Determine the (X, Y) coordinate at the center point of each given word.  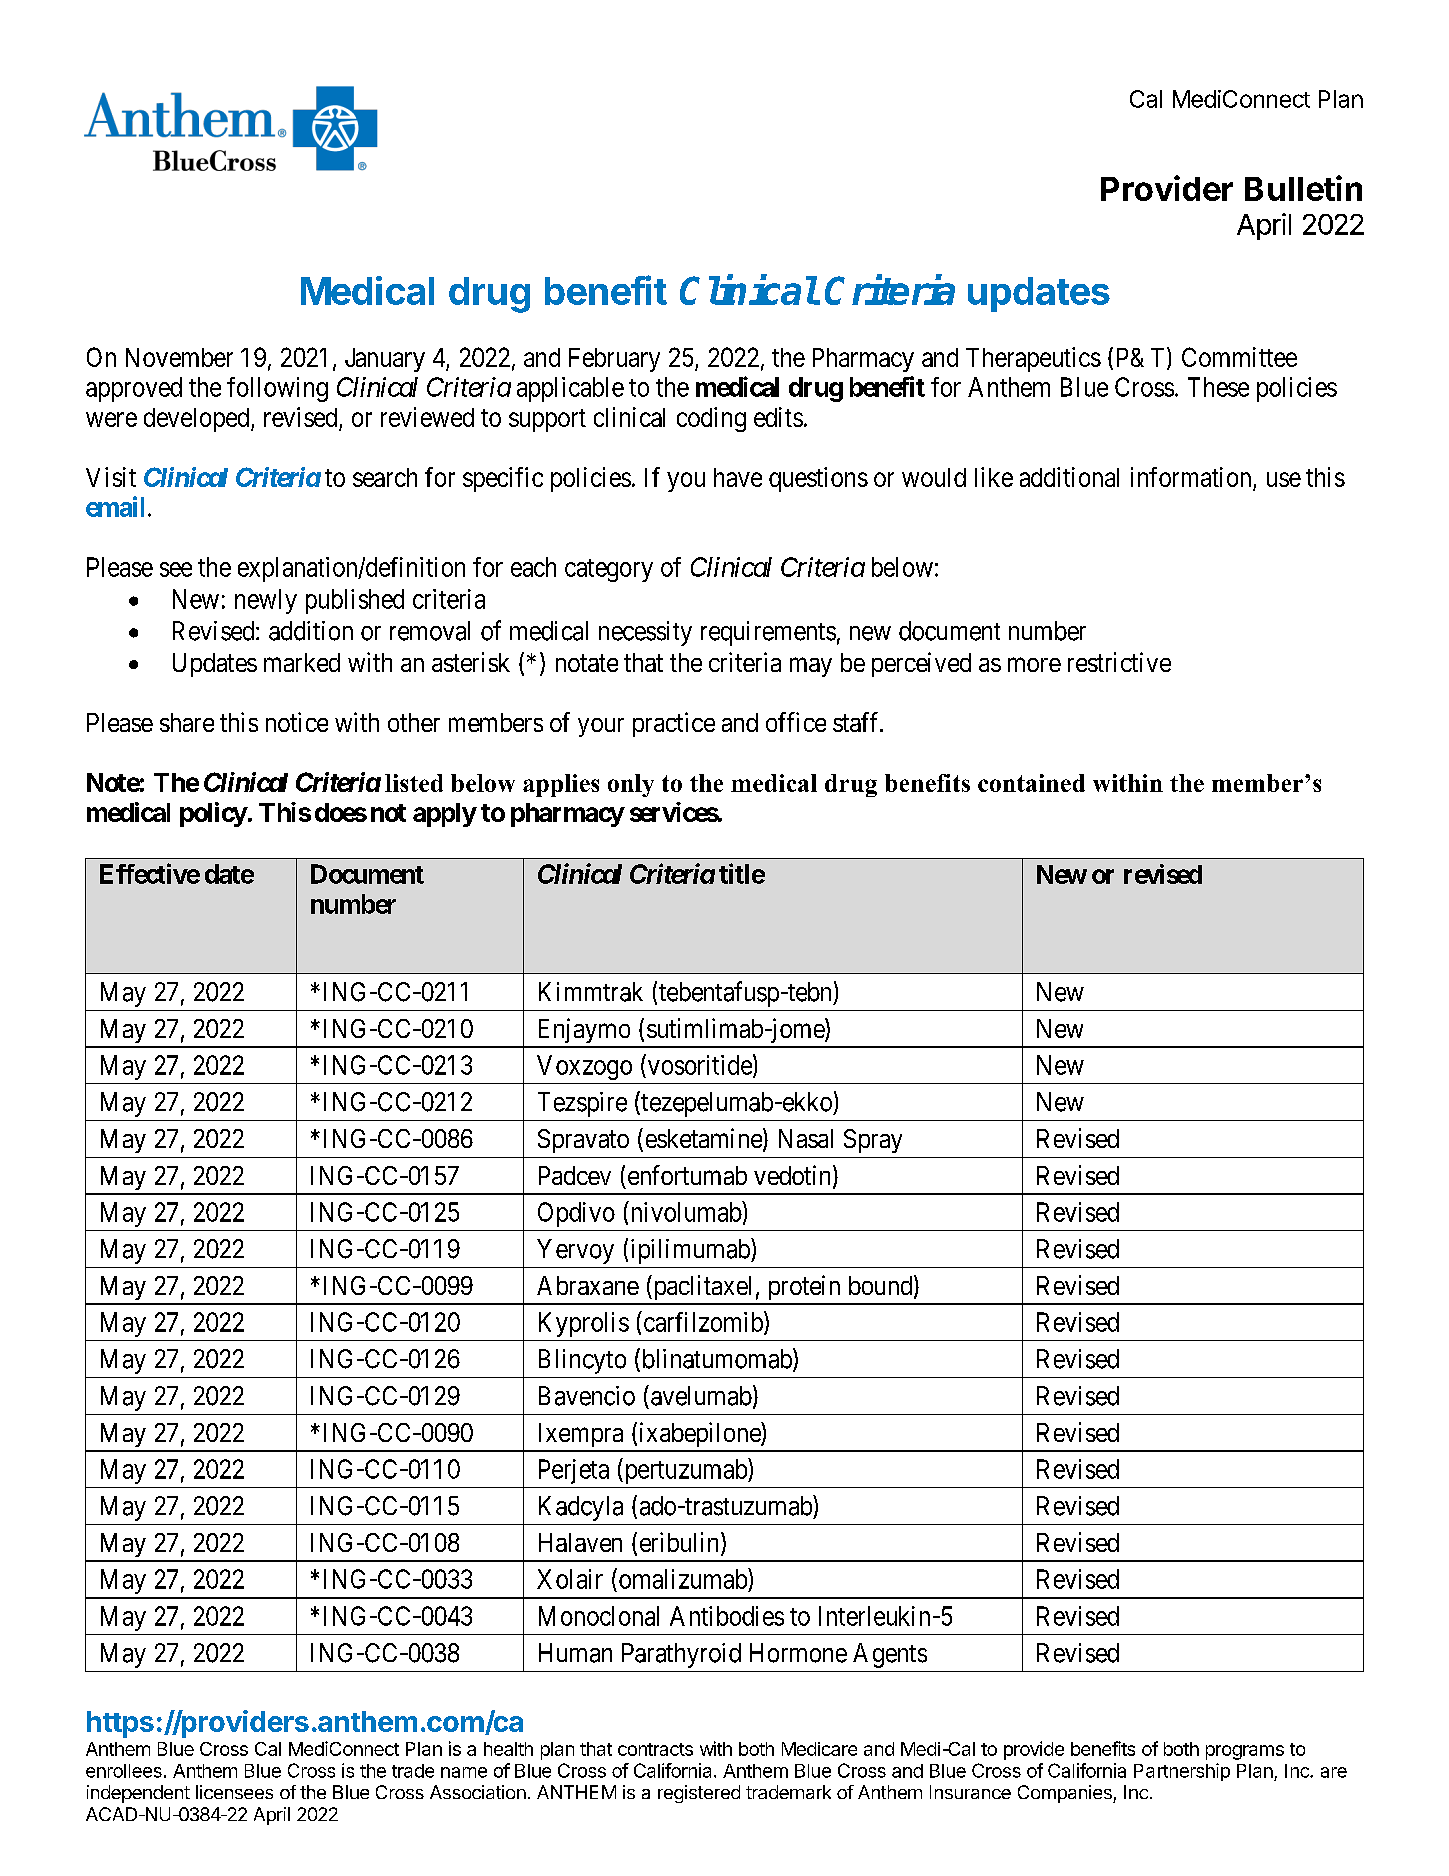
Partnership (1182, 1772)
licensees (234, 1792)
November (179, 357)
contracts (655, 1749)
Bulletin (1303, 188)
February (614, 360)
